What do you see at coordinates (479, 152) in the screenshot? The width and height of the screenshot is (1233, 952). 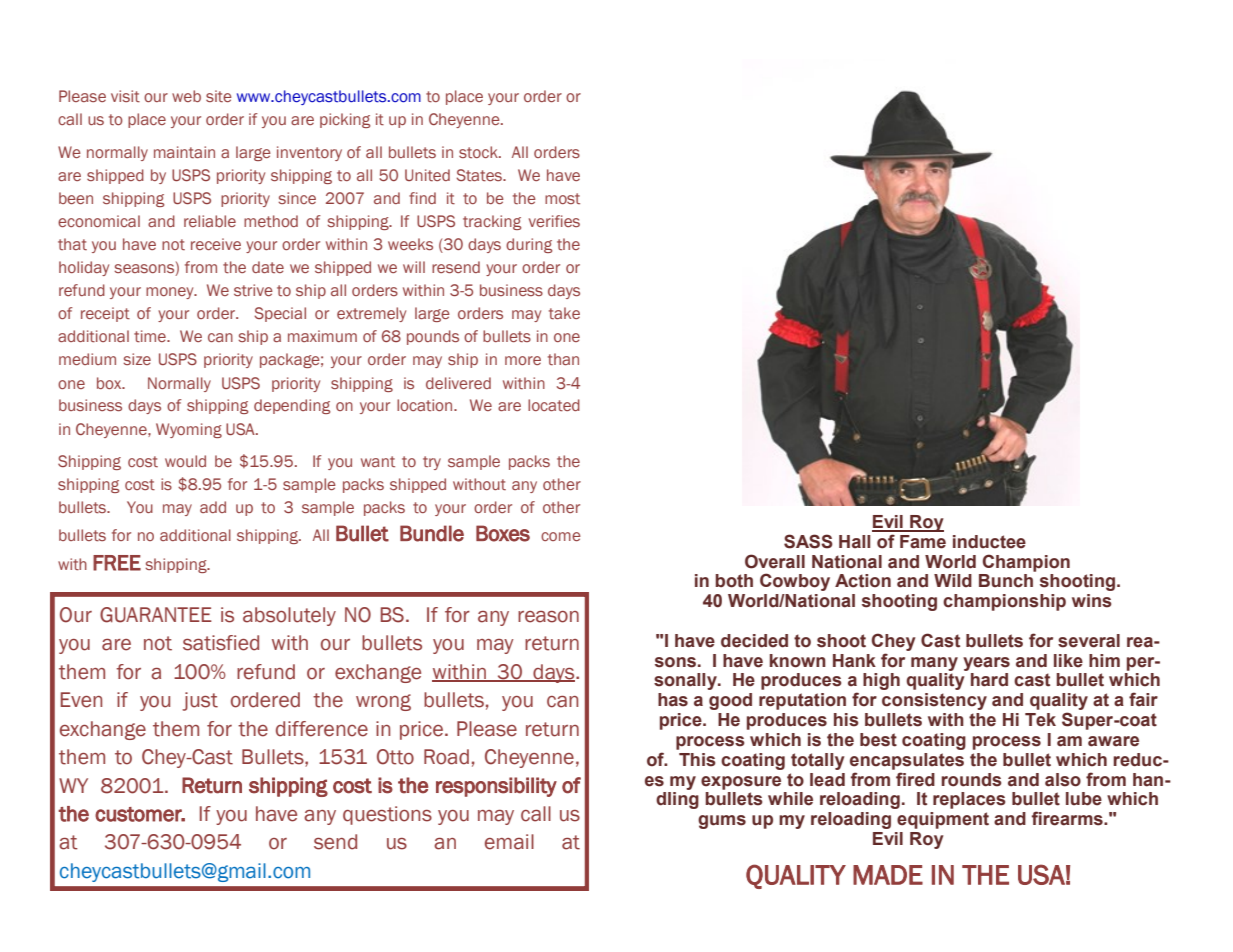 I see `stock` at bounding box center [479, 152].
